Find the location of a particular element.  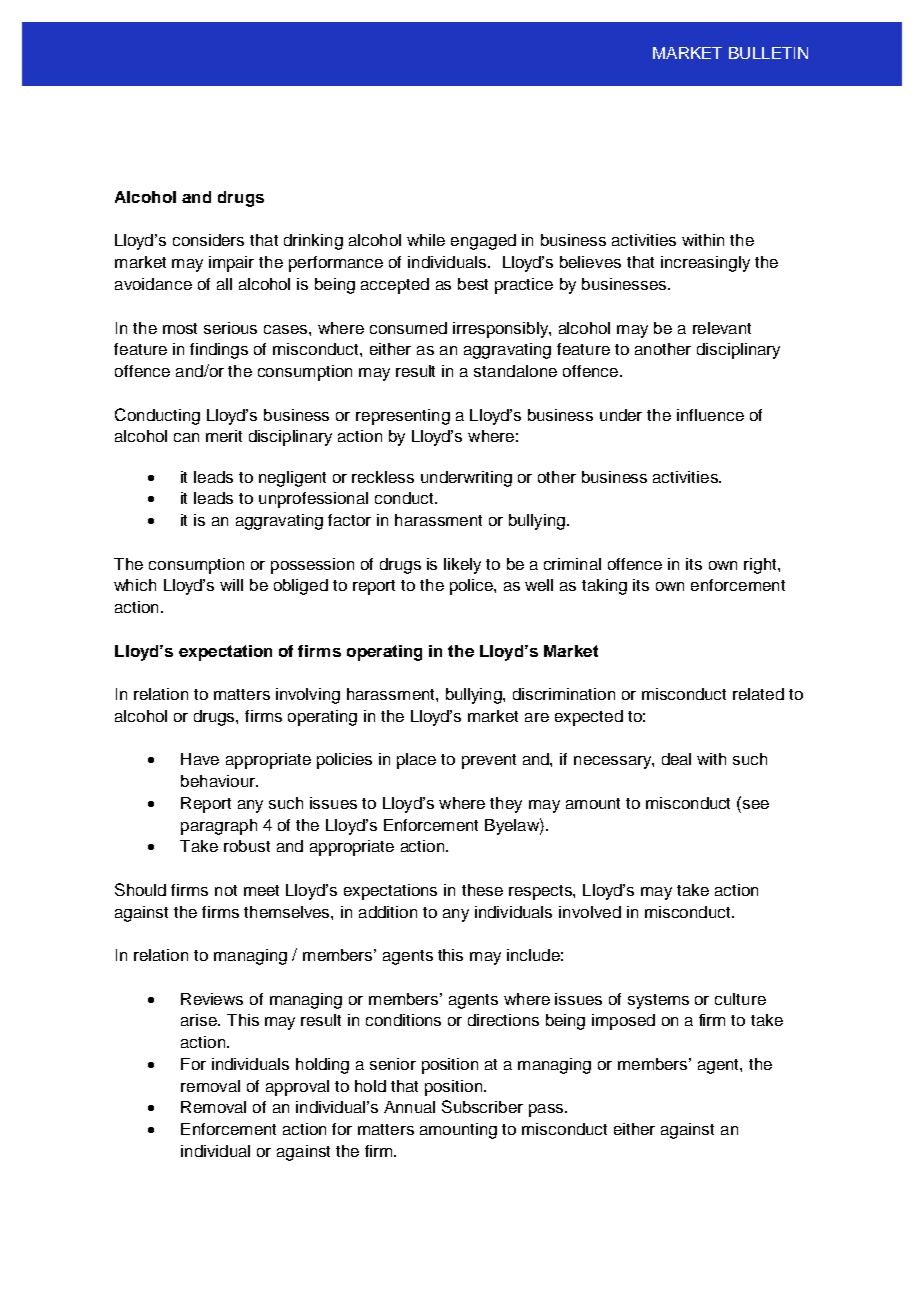

merit is located at coordinates (224, 436).
